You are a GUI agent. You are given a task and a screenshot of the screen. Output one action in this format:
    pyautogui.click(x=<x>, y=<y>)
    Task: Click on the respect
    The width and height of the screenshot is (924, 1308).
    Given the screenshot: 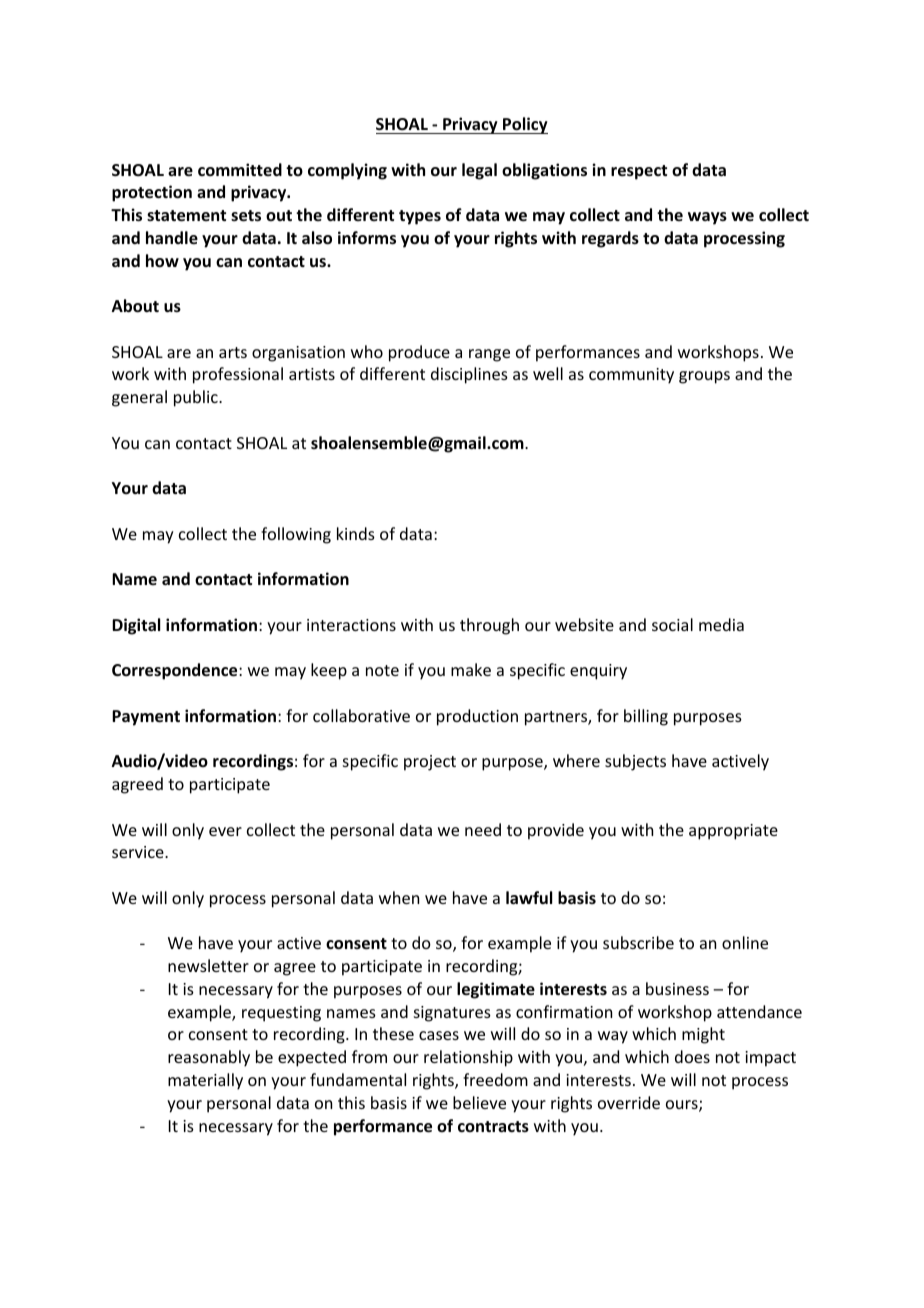 What is the action you would take?
    pyautogui.click(x=639, y=172)
